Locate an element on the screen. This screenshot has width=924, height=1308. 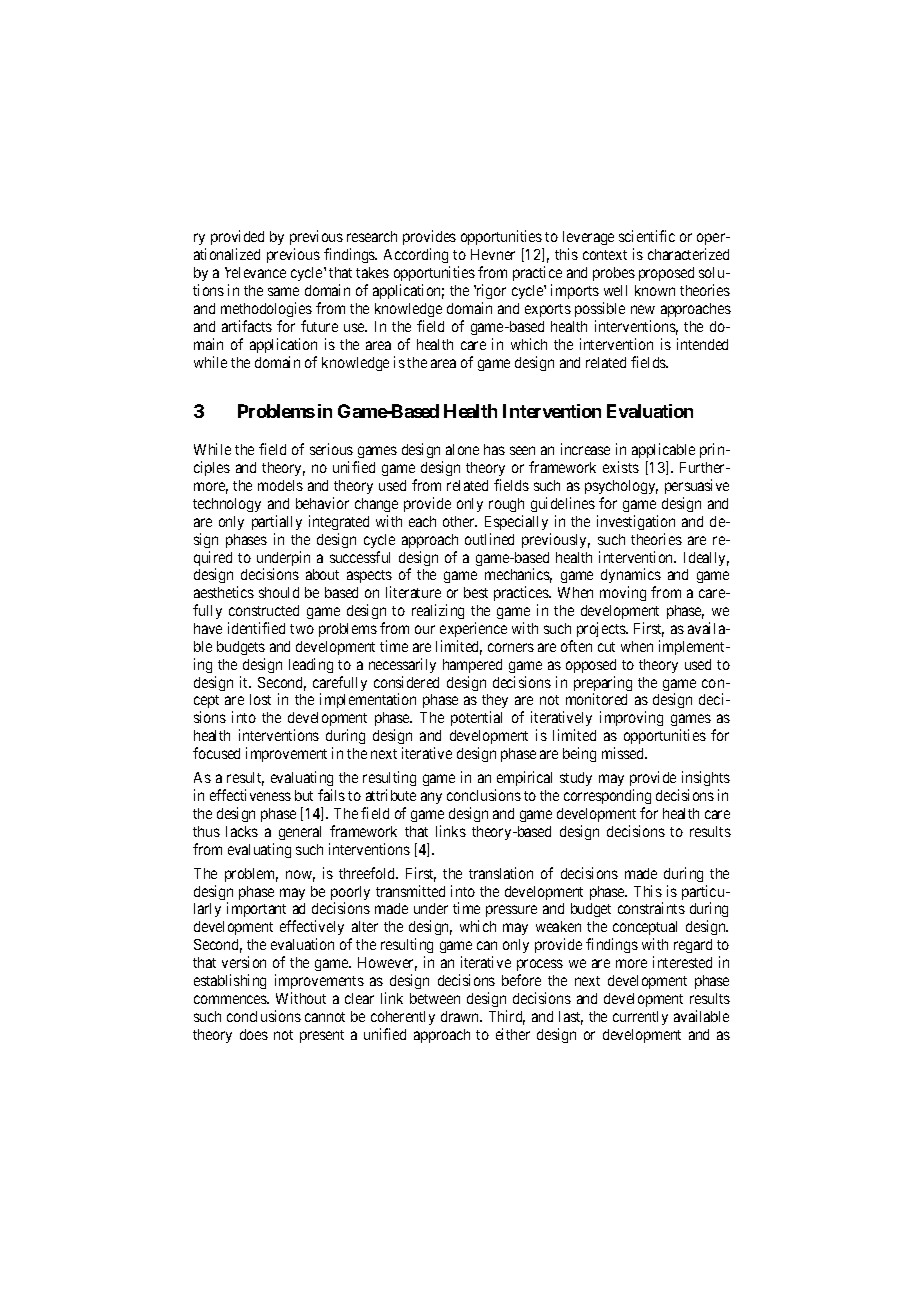
currently is located at coordinates (640, 1018).
